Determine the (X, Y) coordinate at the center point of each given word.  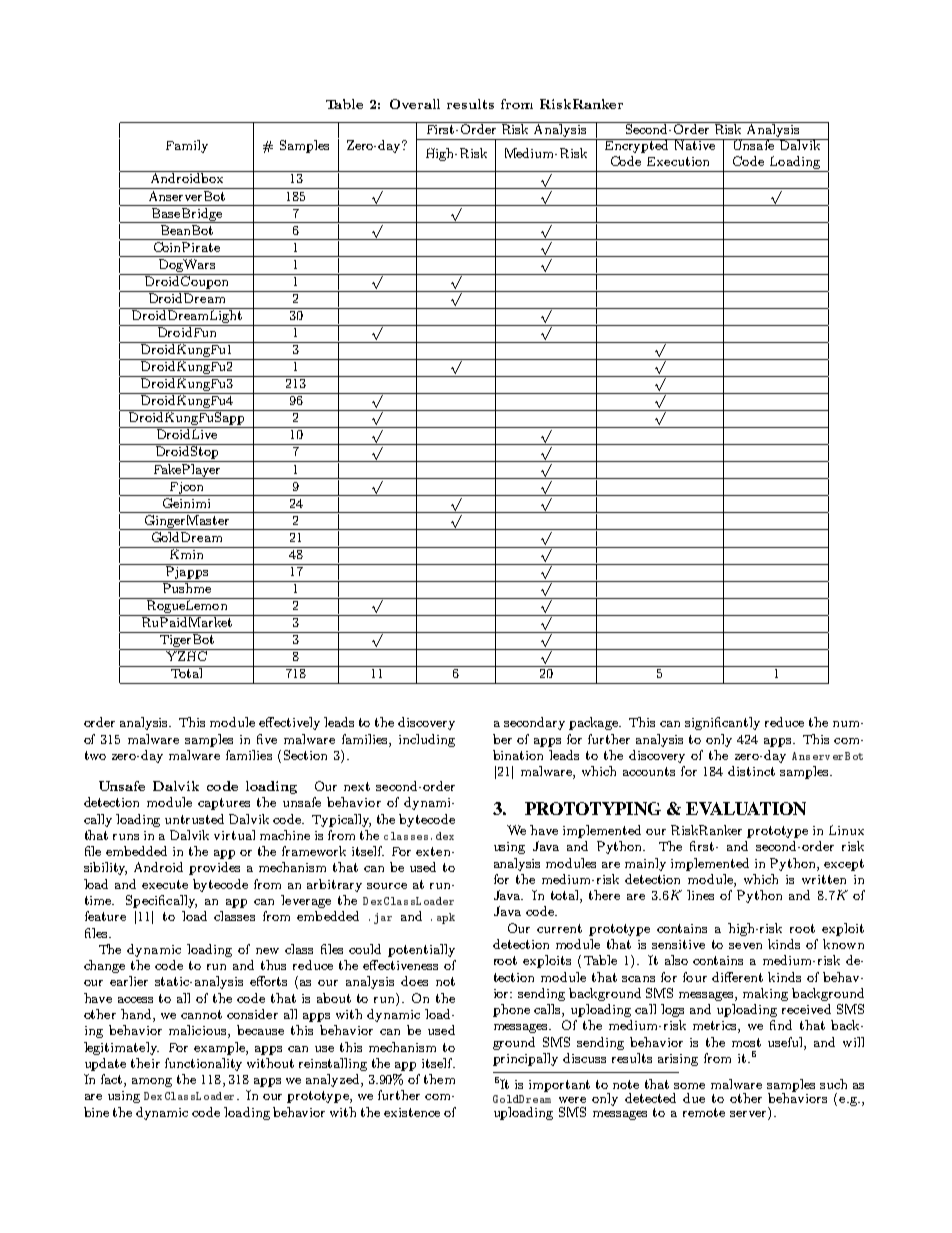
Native (694, 144)
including (427, 740)
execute (165, 884)
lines (700, 895)
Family (187, 146)
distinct (751, 771)
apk (446, 918)
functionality (203, 1064)
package (594, 723)
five (267, 739)
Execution (678, 161)
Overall (415, 104)
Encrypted (637, 146)
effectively (289, 723)
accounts (649, 771)
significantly (722, 723)
